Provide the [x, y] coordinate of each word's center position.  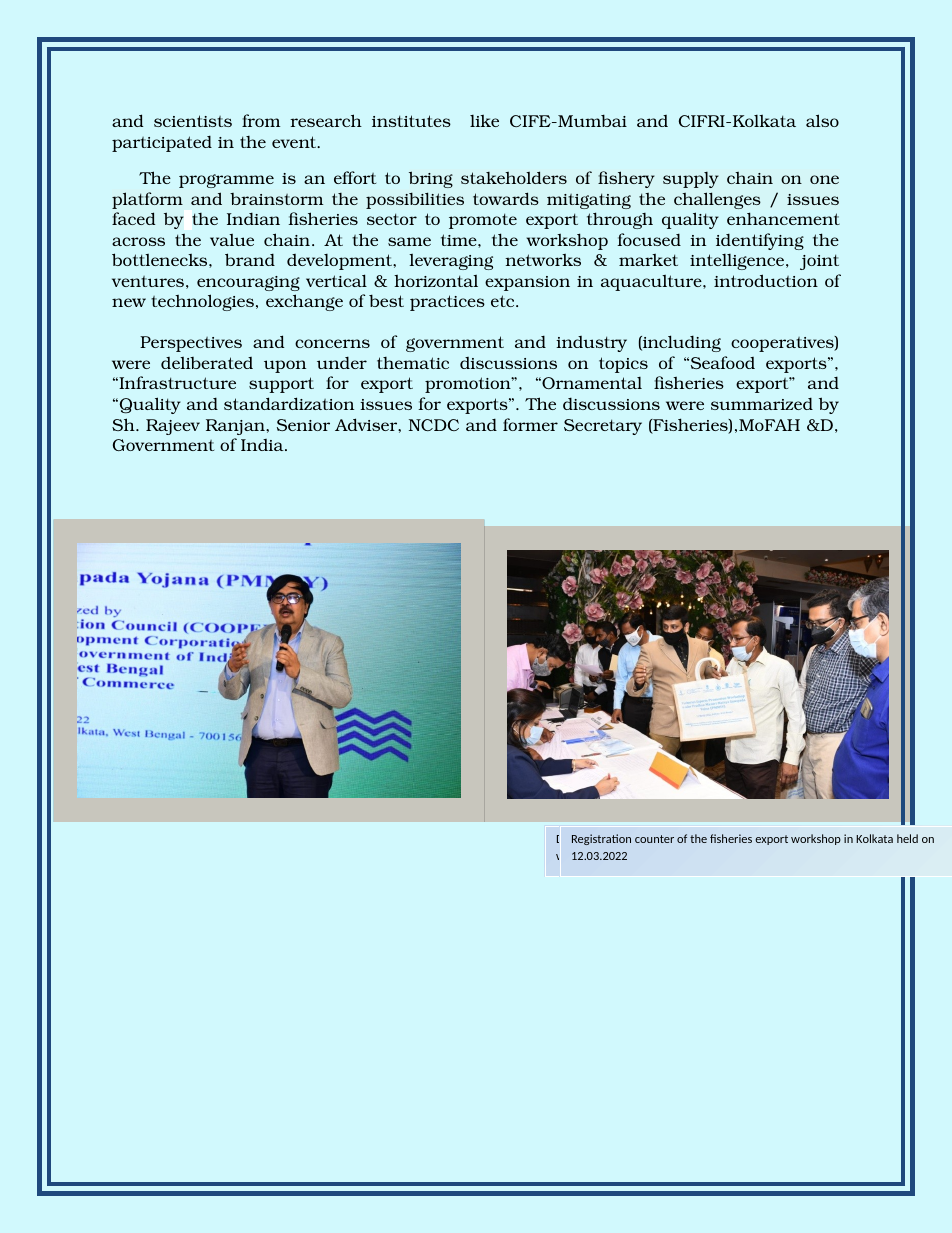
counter [654, 839]
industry [591, 344]
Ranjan [236, 427]
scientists [193, 121]
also [822, 120]
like [484, 121]
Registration [601, 839]
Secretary [603, 427]
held [907, 838]
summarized [762, 403]
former [530, 424]
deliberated [207, 363]
